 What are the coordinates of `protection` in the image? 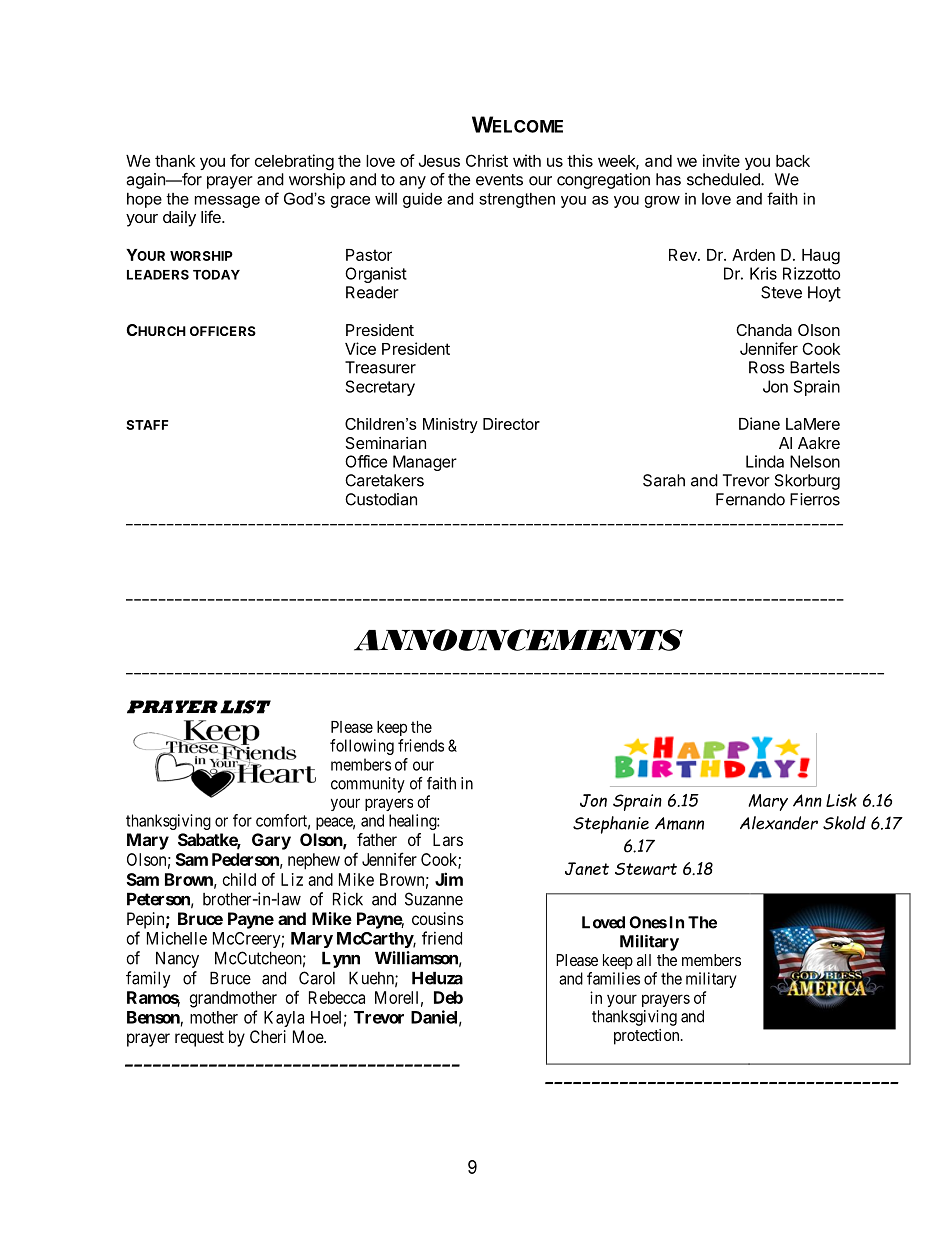 It's located at (648, 1037).
